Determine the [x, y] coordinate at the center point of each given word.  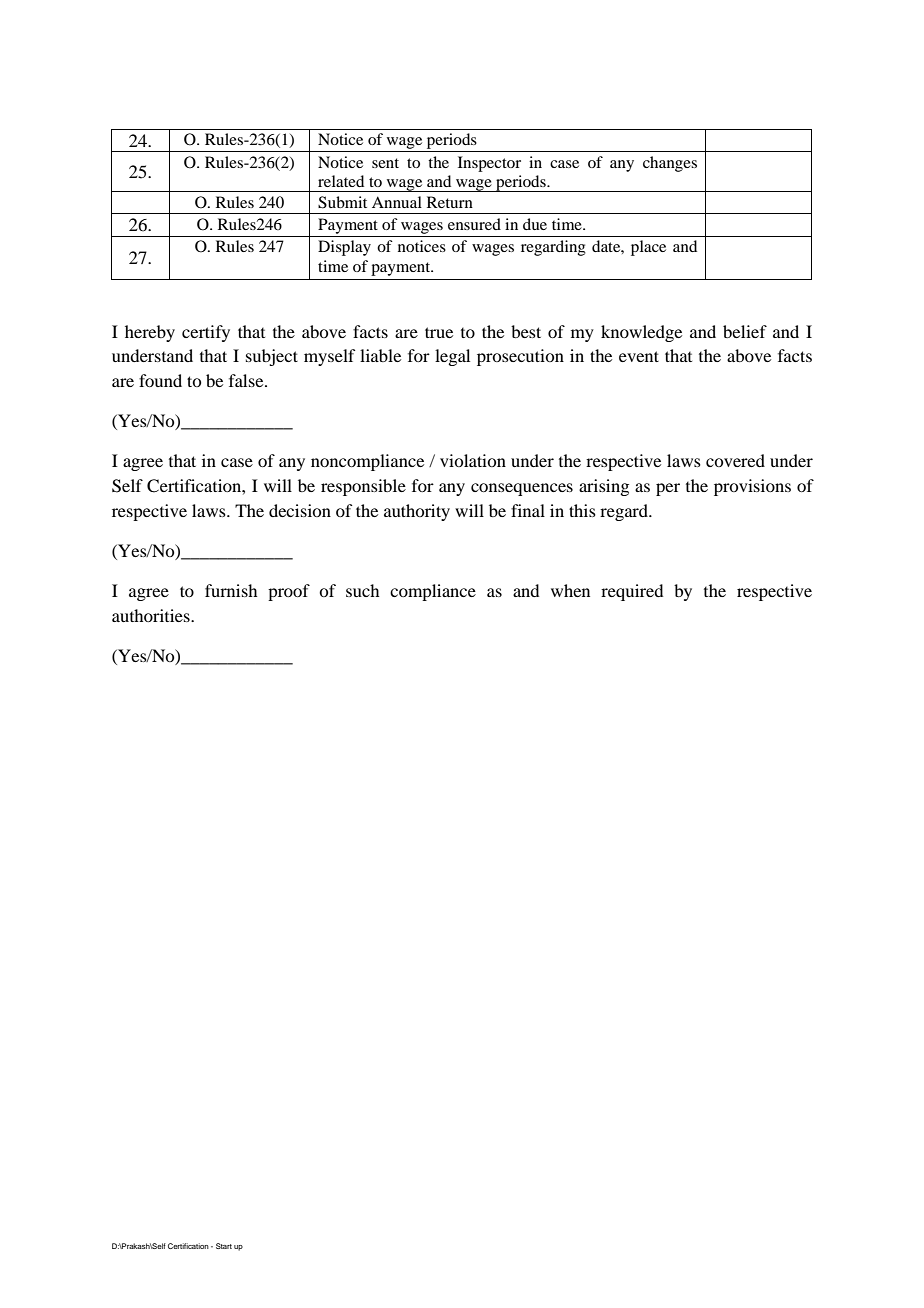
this [582, 510]
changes [670, 164]
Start [224, 1246]
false [247, 380]
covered [735, 460]
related [341, 181]
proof [289, 592]
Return [450, 202]
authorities [152, 615]
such [362, 590]
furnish [231, 590]
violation [473, 460]
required [632, 592]
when [570, 590]
